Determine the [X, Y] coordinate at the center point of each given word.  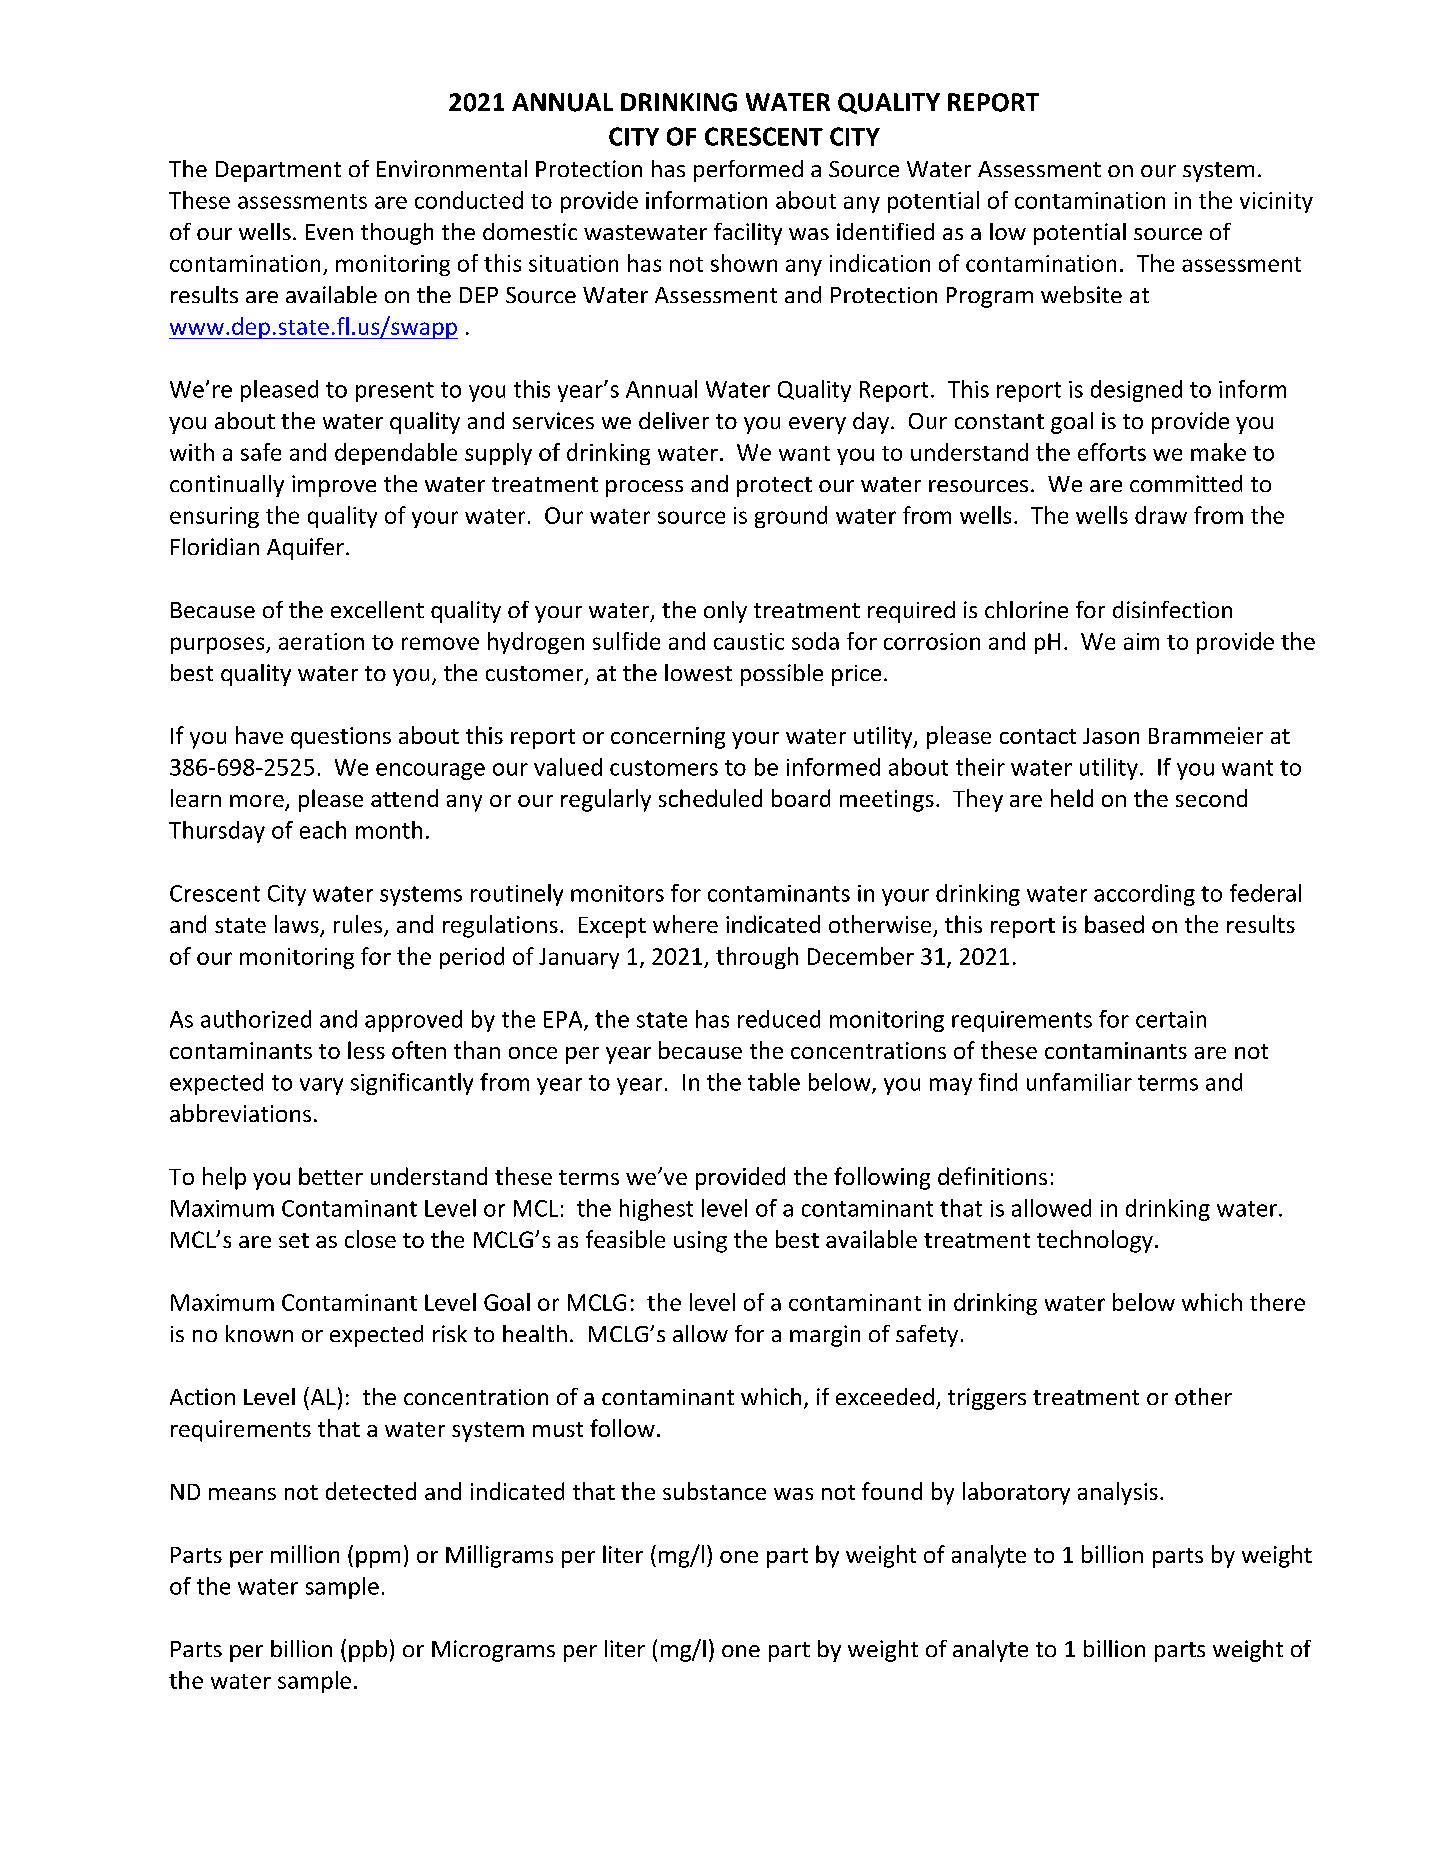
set [294, 1240]
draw [1161, 515]
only [725, 612]
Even [329, 232]
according [1144, 895]
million [305, 1554]
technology [1095, 1241]
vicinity [1276, 202]
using [700, 1242]
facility [748, 234]
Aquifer [305, 549]
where [685, 924]
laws [298, 925]
